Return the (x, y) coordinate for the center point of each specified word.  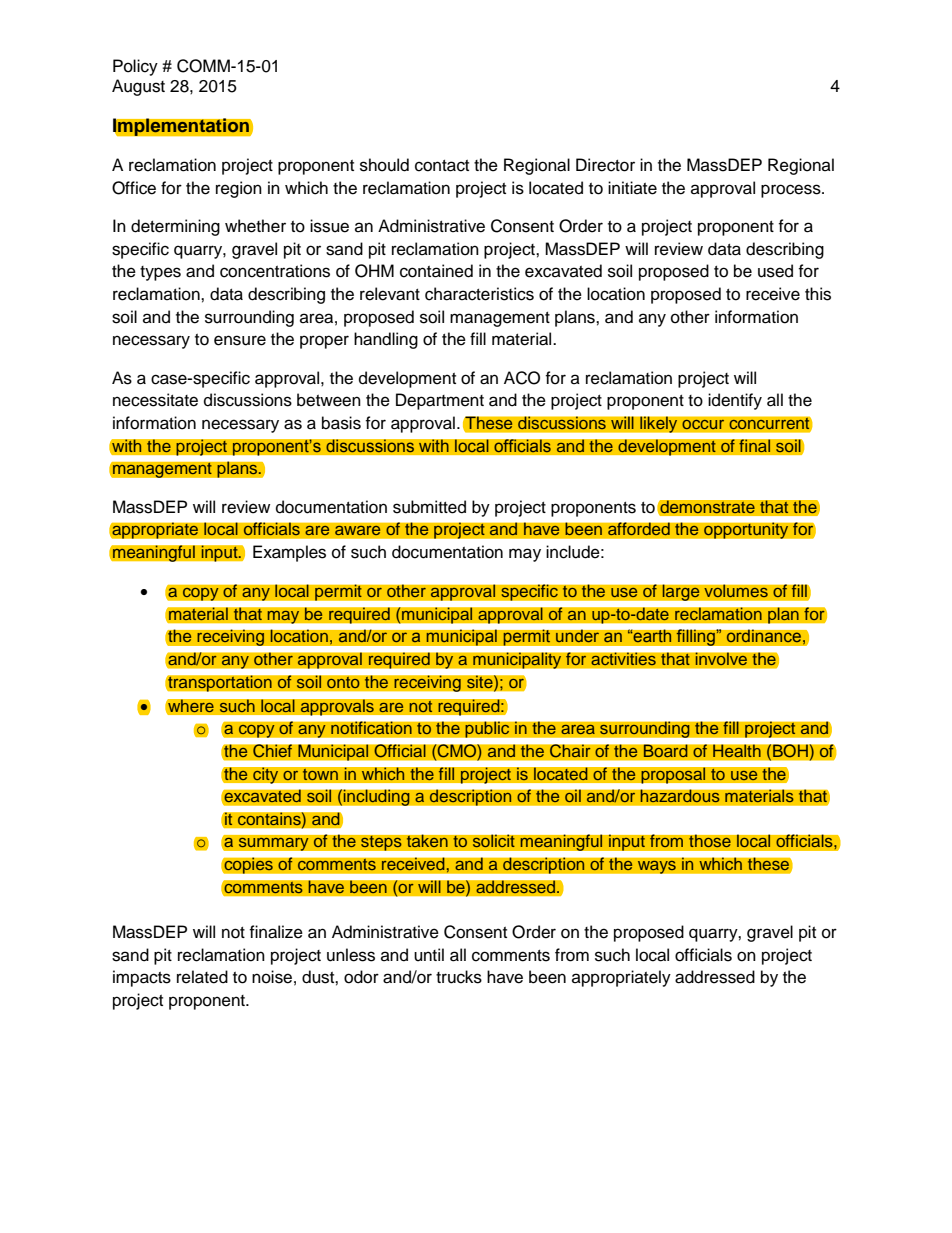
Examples (289, 553)
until (429, 955)
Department (440, 401)
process (792, 191)
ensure (240, 340)
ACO (522, 378)
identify (735, 401)
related (202, 977)
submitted (429, 507)
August (138, 87)
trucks (459, 977)
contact (442, 166)
